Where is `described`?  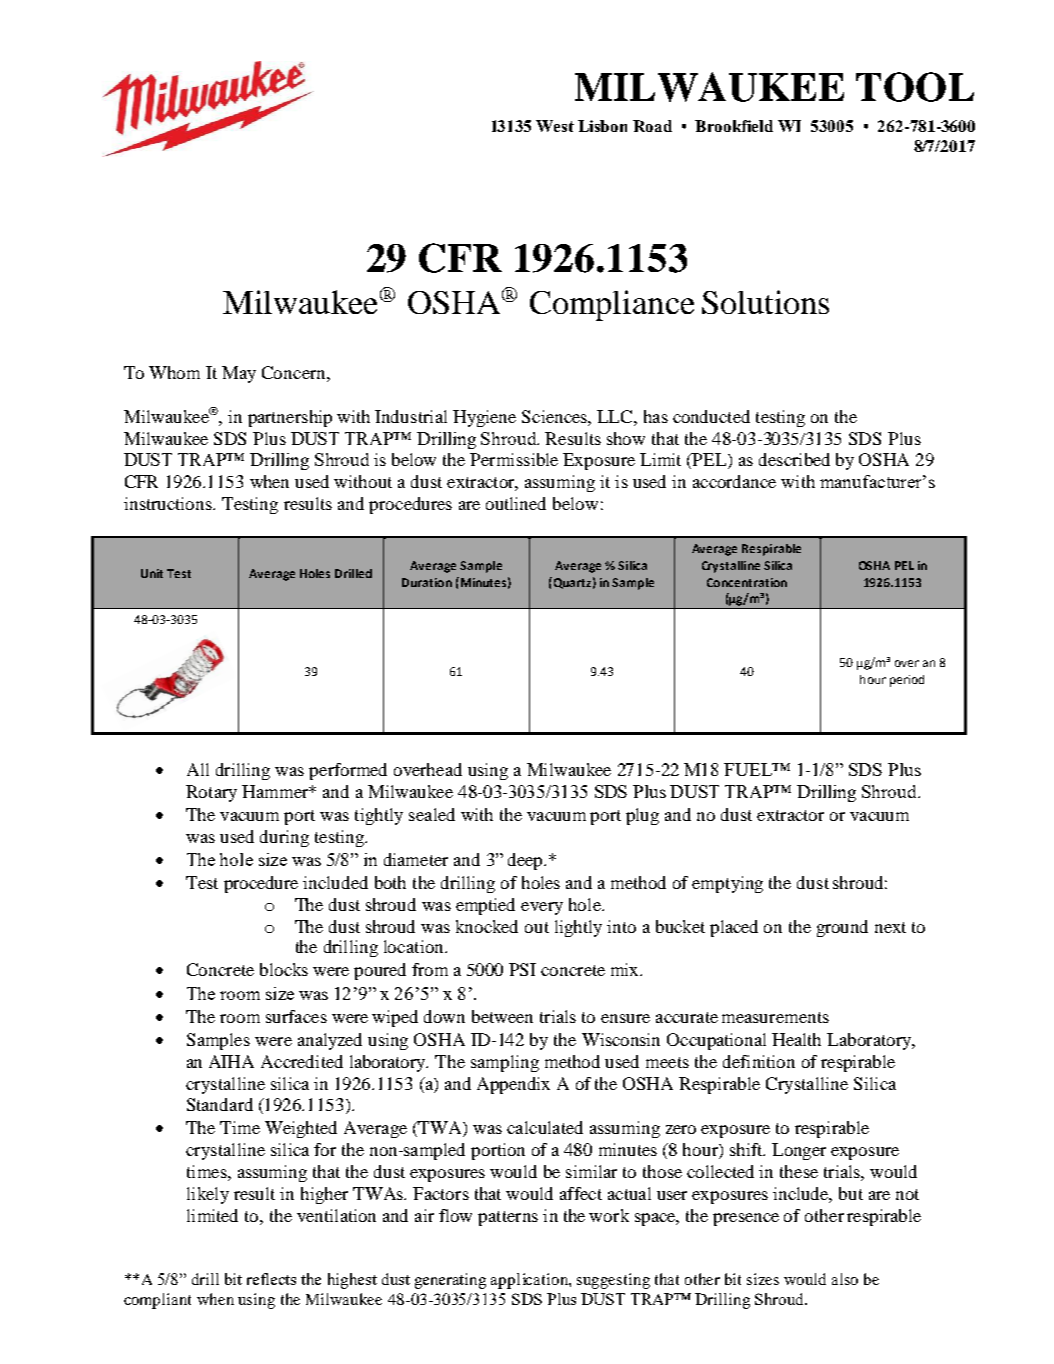
described is located at coordinates (794, 459).
